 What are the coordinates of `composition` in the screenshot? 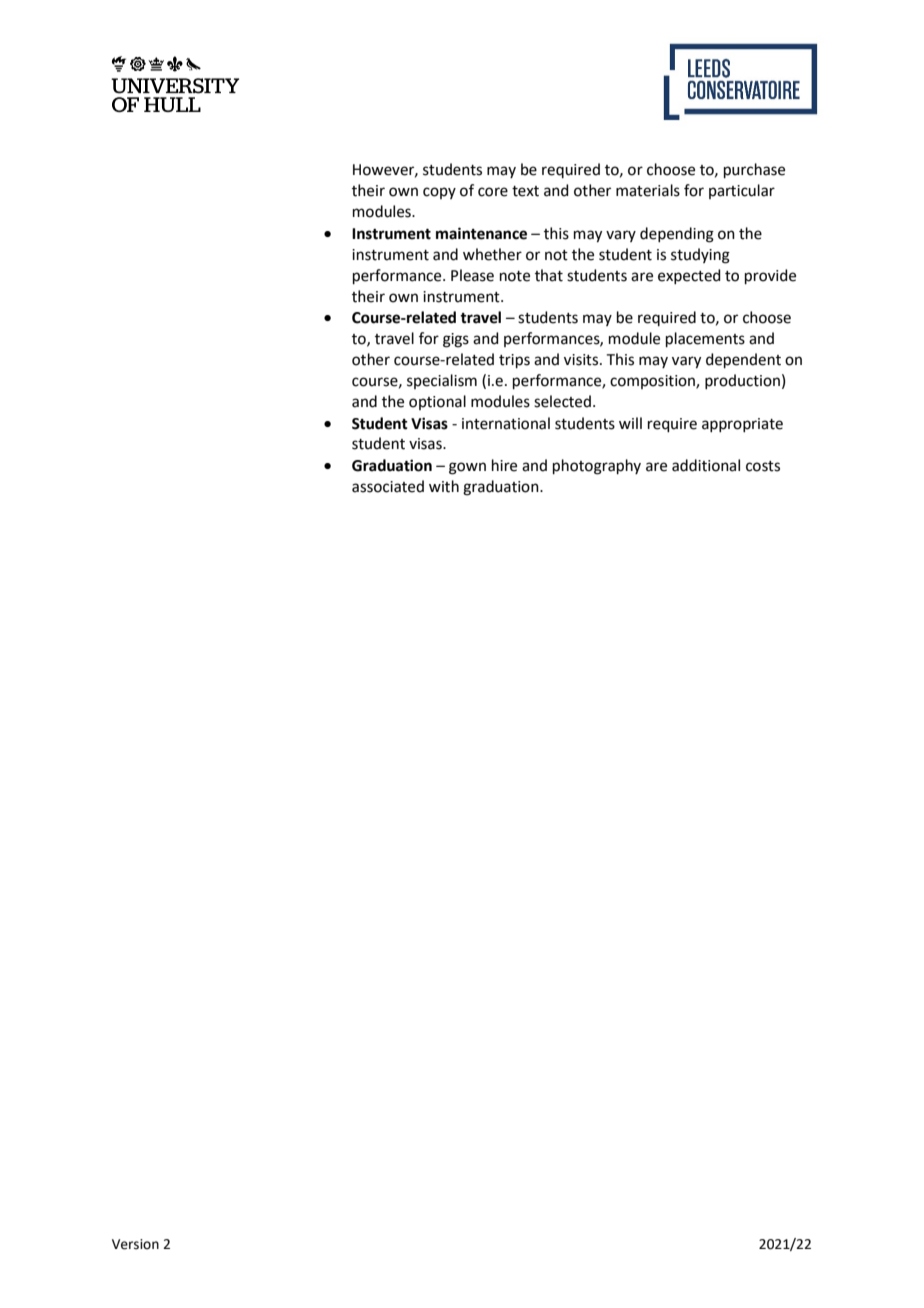 It's located at (653, 382).
